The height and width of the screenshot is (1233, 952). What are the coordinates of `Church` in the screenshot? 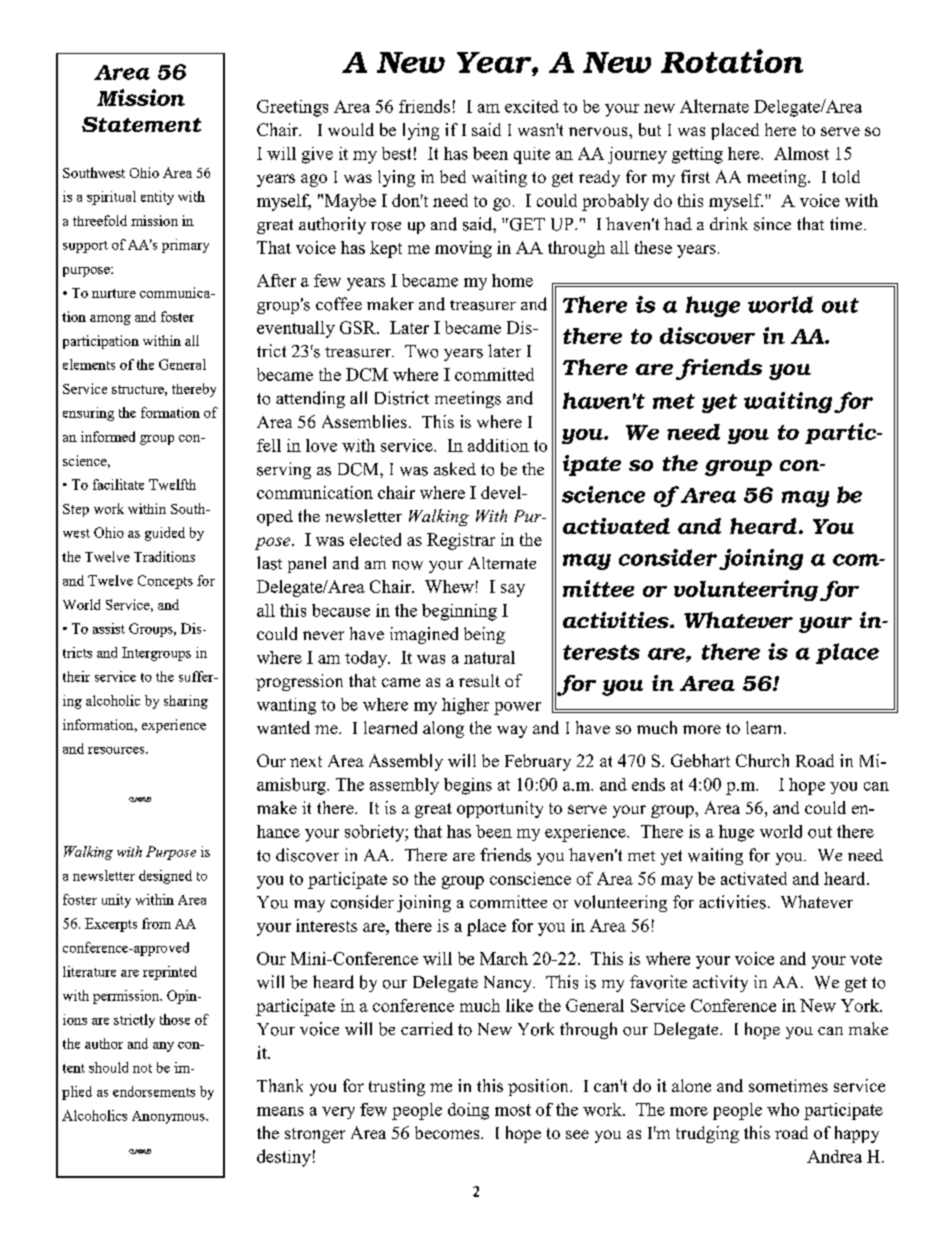 It's located at (762, 760).
